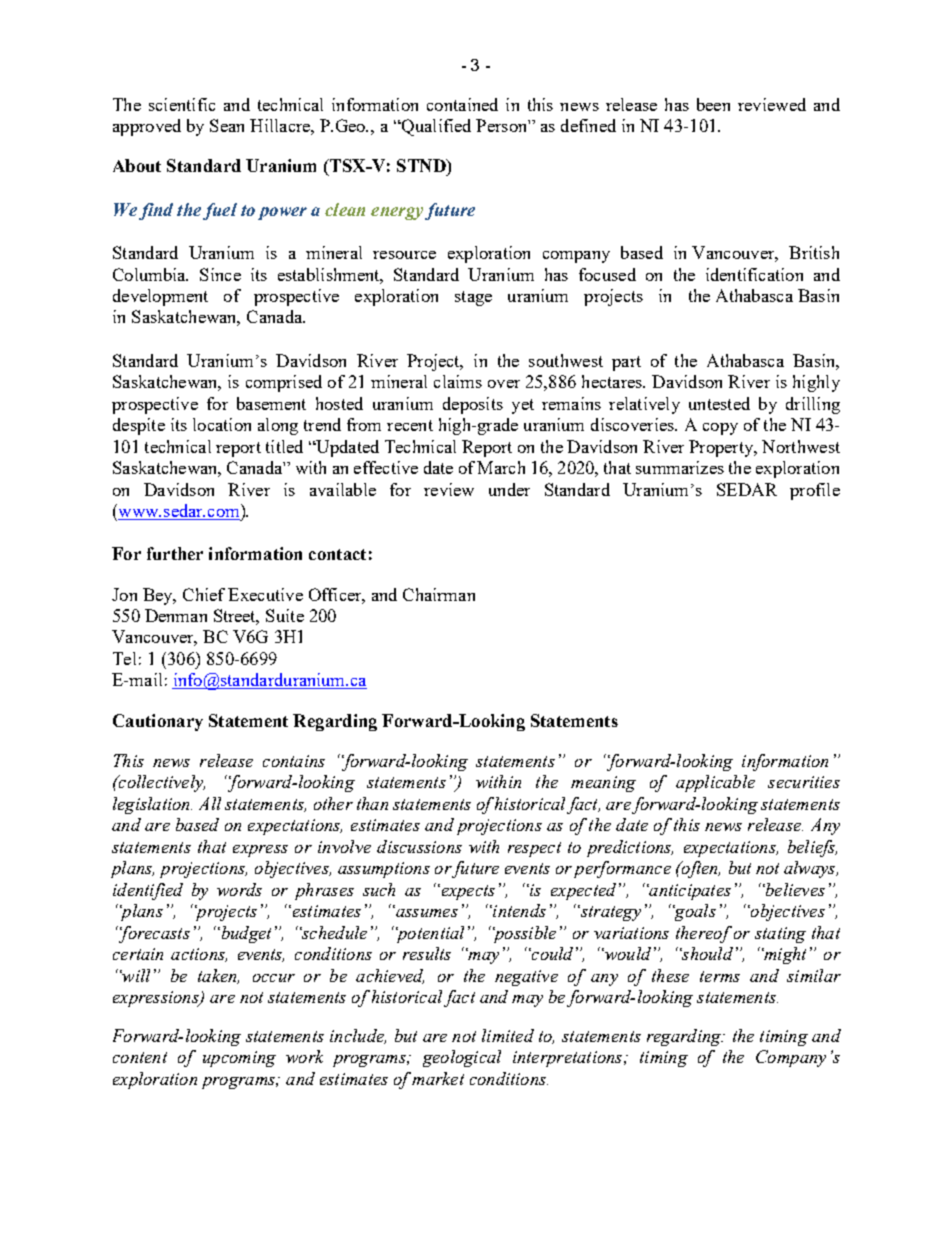 The image size is (952, 1233). I want to click on All, so click(210, 803).
